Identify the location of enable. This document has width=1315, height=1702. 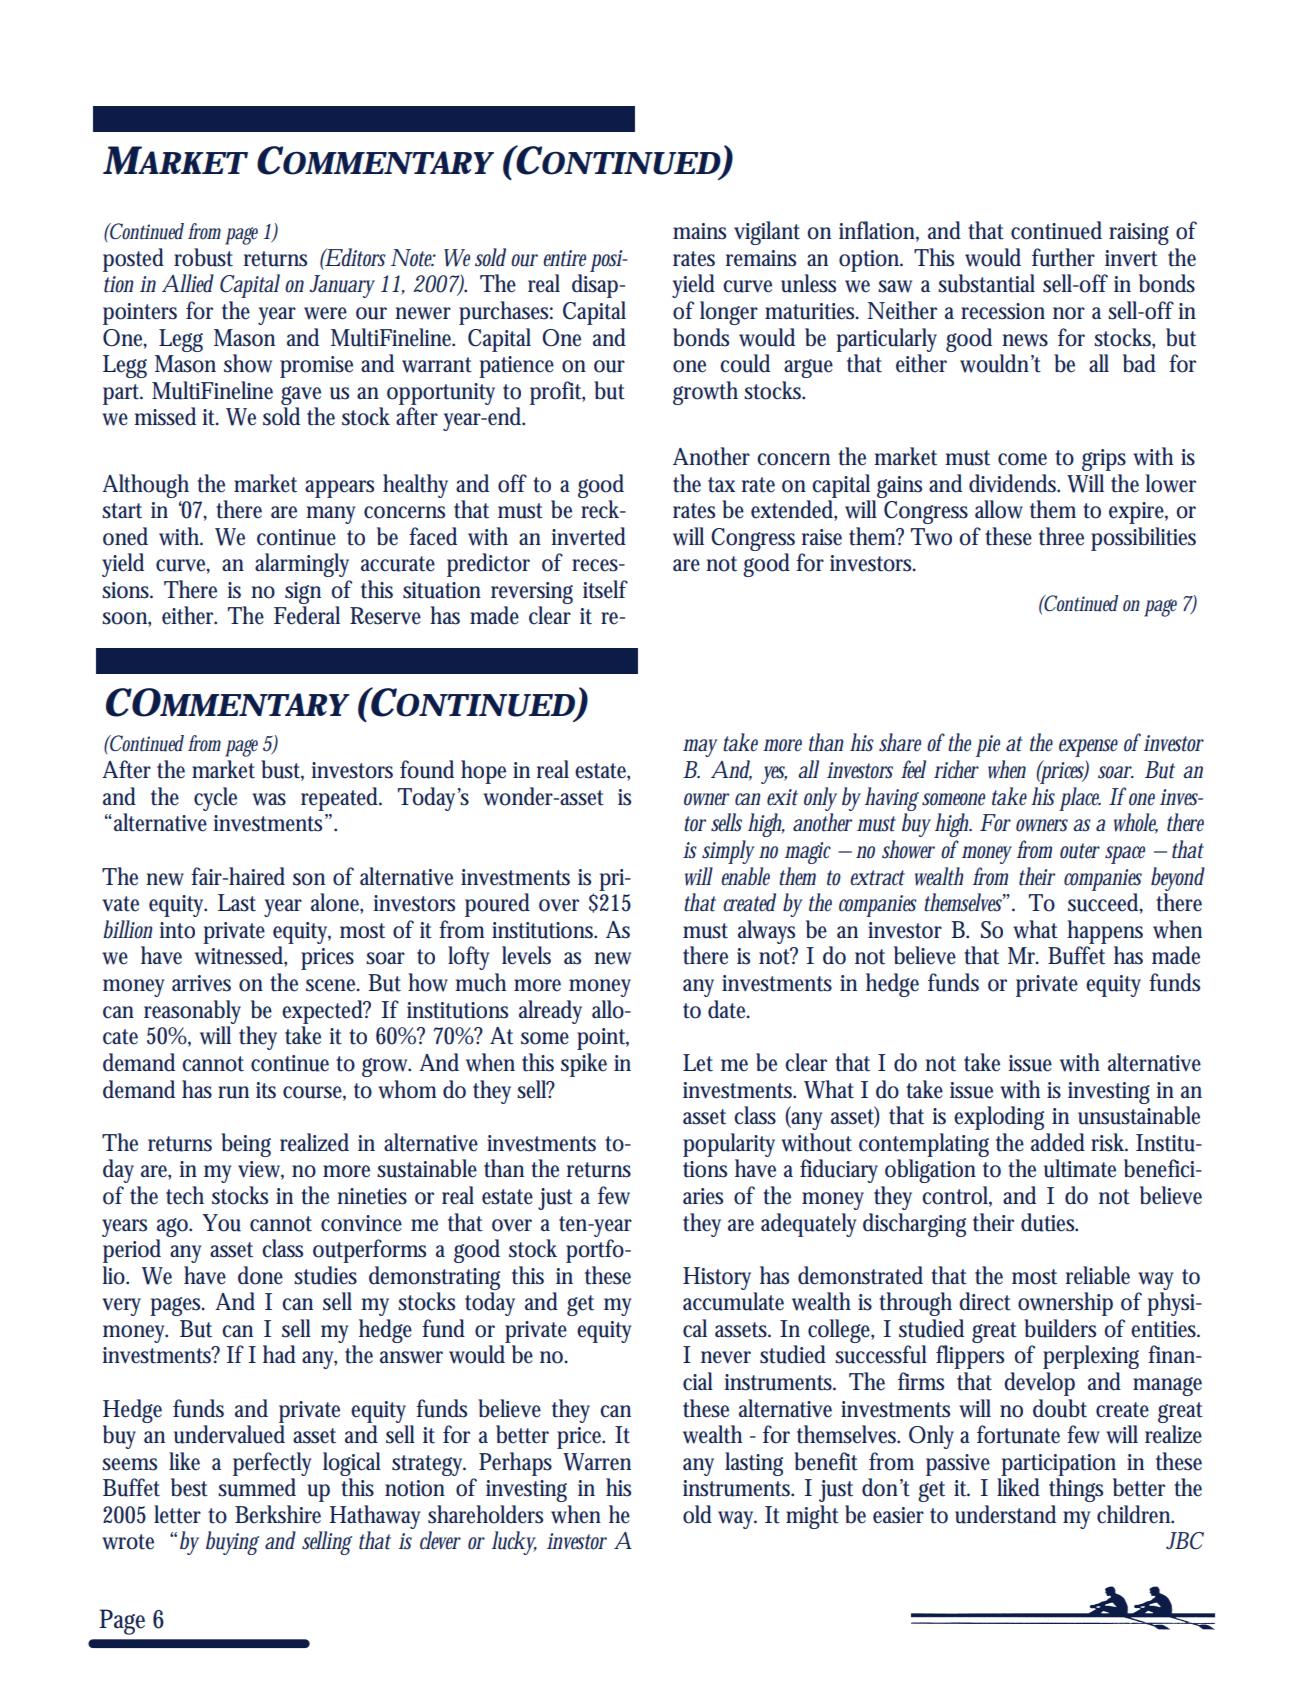
(745, 876).
